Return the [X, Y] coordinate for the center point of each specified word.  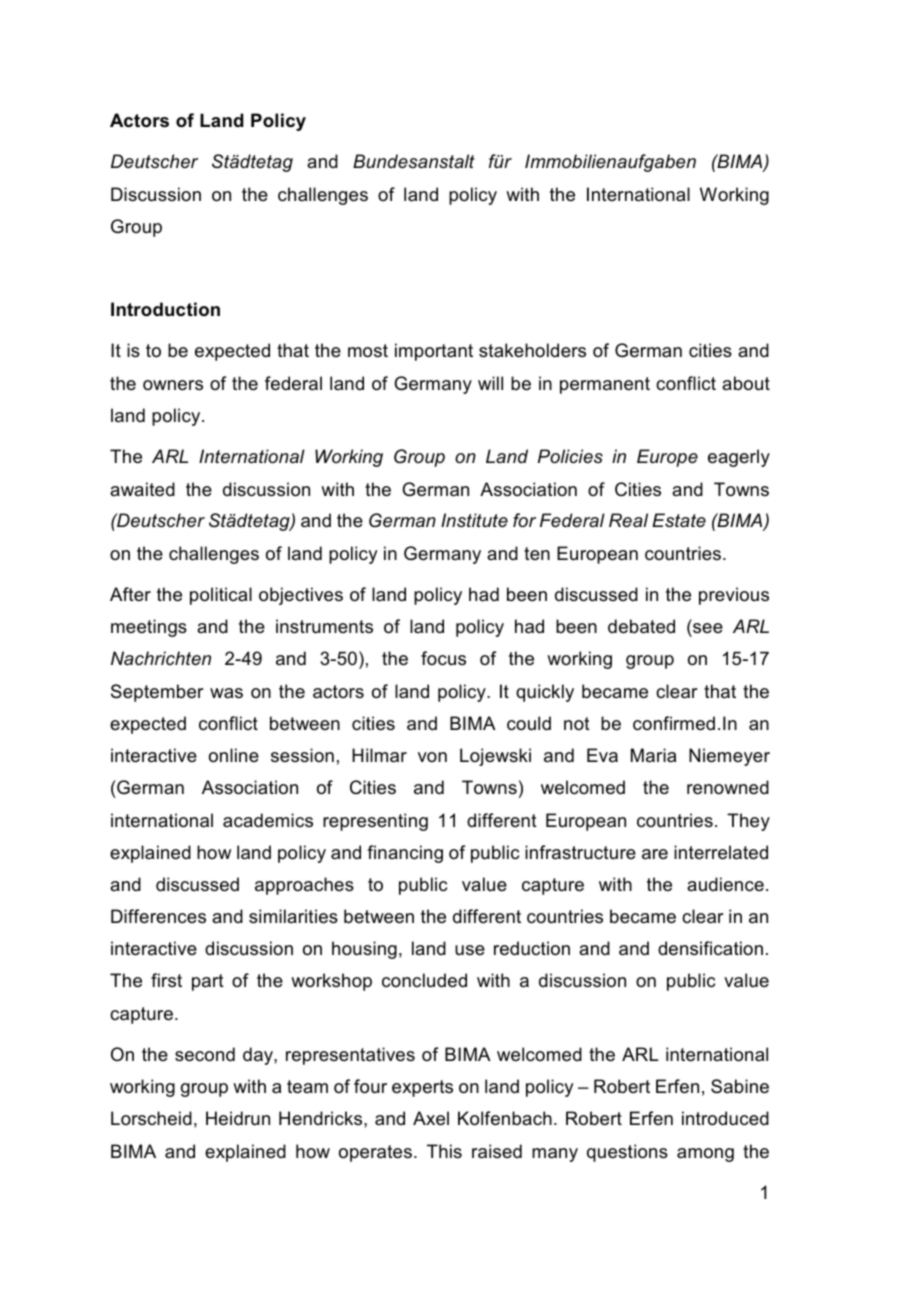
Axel [431, 1118]
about [746, 383]
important [434, 352]
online [234, 755]
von [432, 757]
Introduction [165, 309]
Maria [653, 755]
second [205, 1054]
